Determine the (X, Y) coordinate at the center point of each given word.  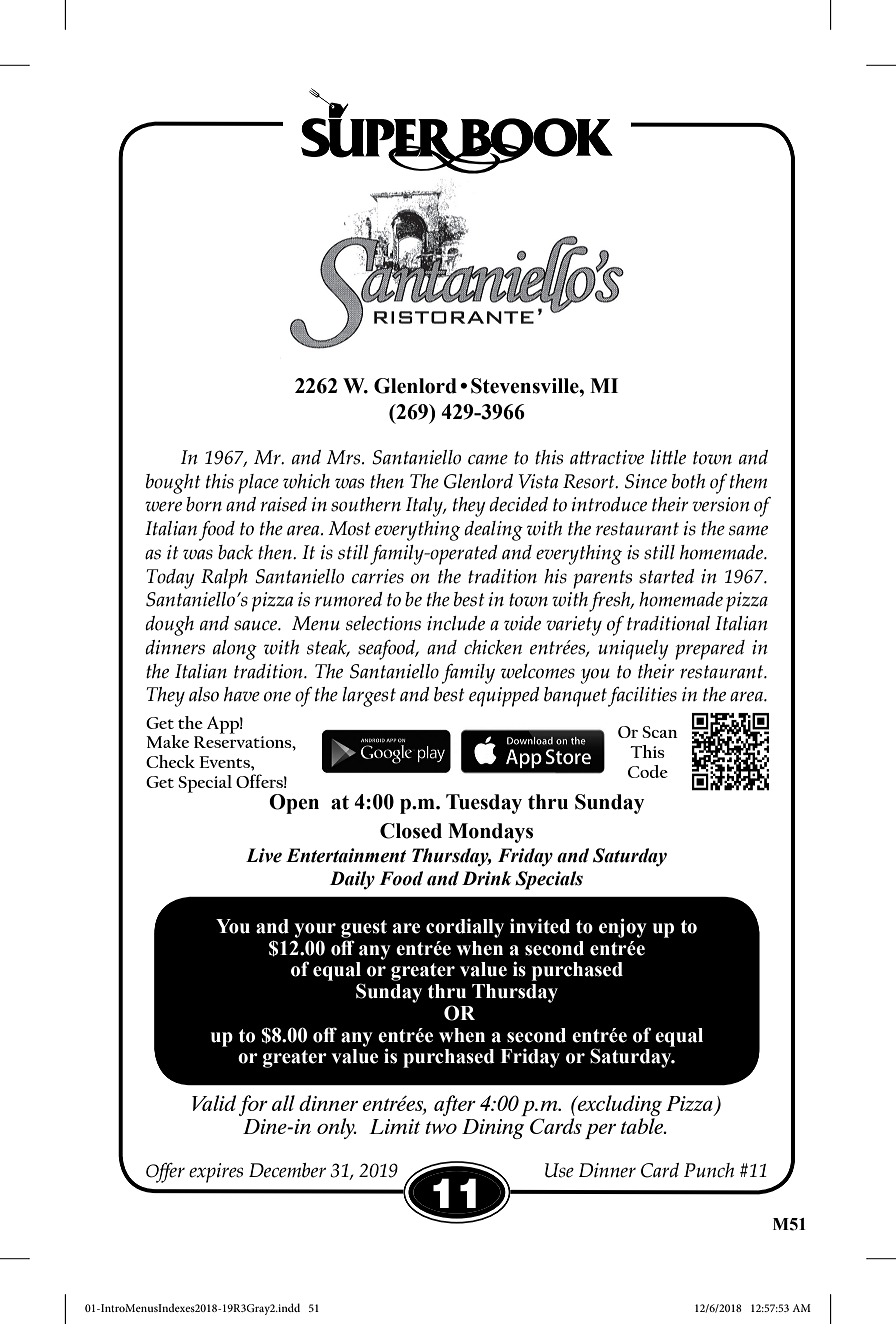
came (488, 459)
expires (216, 1173)
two (441, 1127)
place (258, 484)
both (688, 481)
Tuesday (484, 804)
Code (648, 771)
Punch (709, 1170)
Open (294, 804)
